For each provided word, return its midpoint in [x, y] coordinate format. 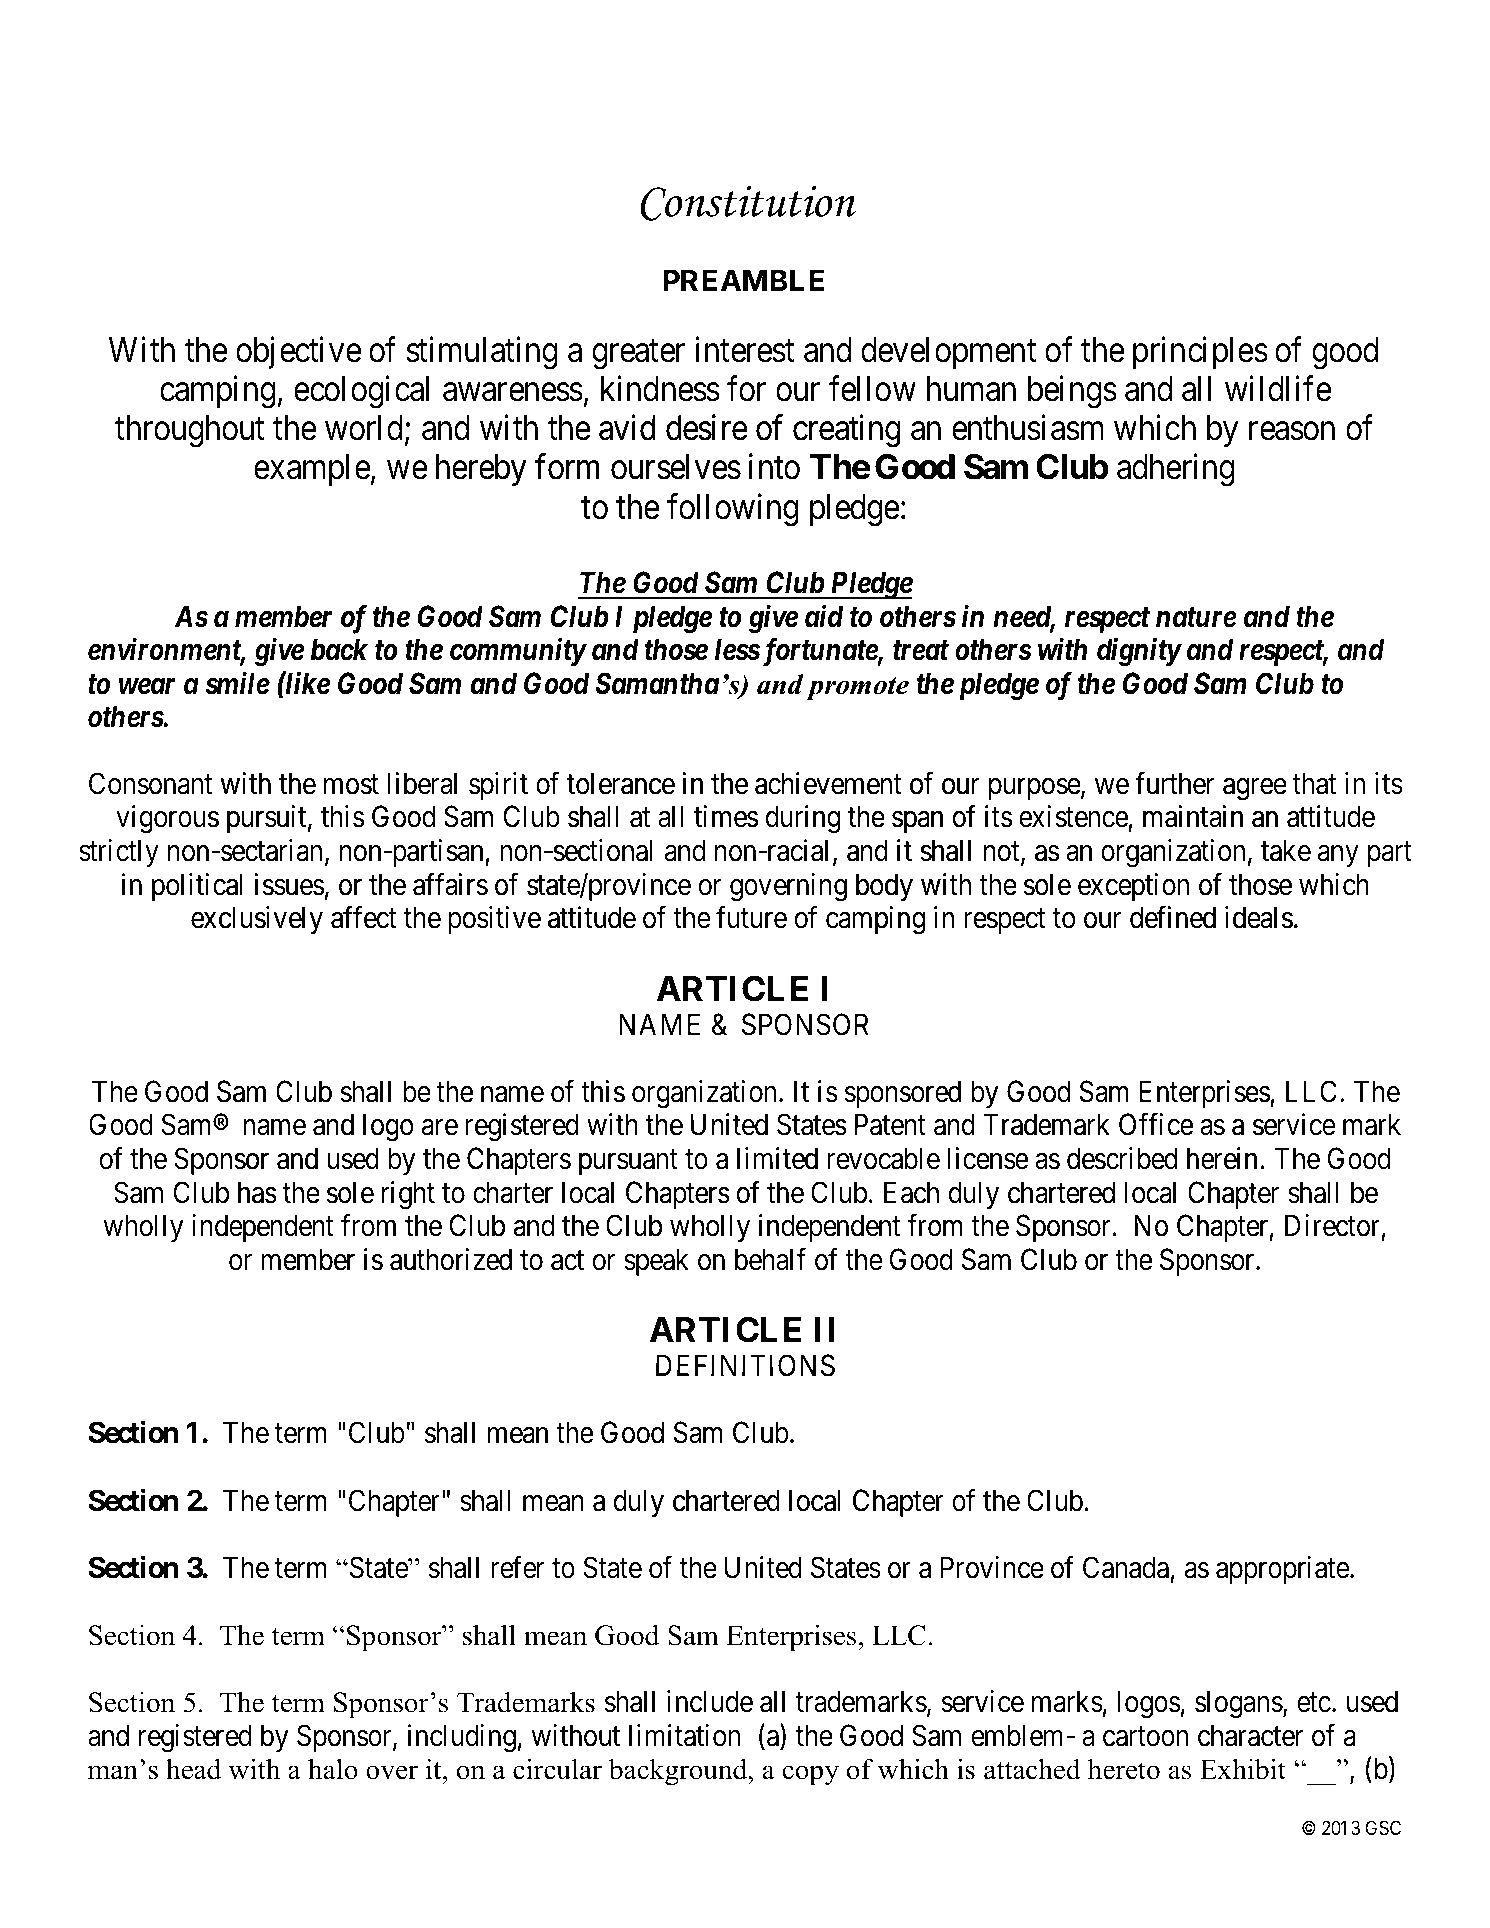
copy [810, 1775]
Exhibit [1243, 1769]
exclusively [257, 920]
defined [1173, 917]
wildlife [1278, 389]
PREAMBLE [744, 280]
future [751, 917]
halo [333, 1769]
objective [299, 352]
